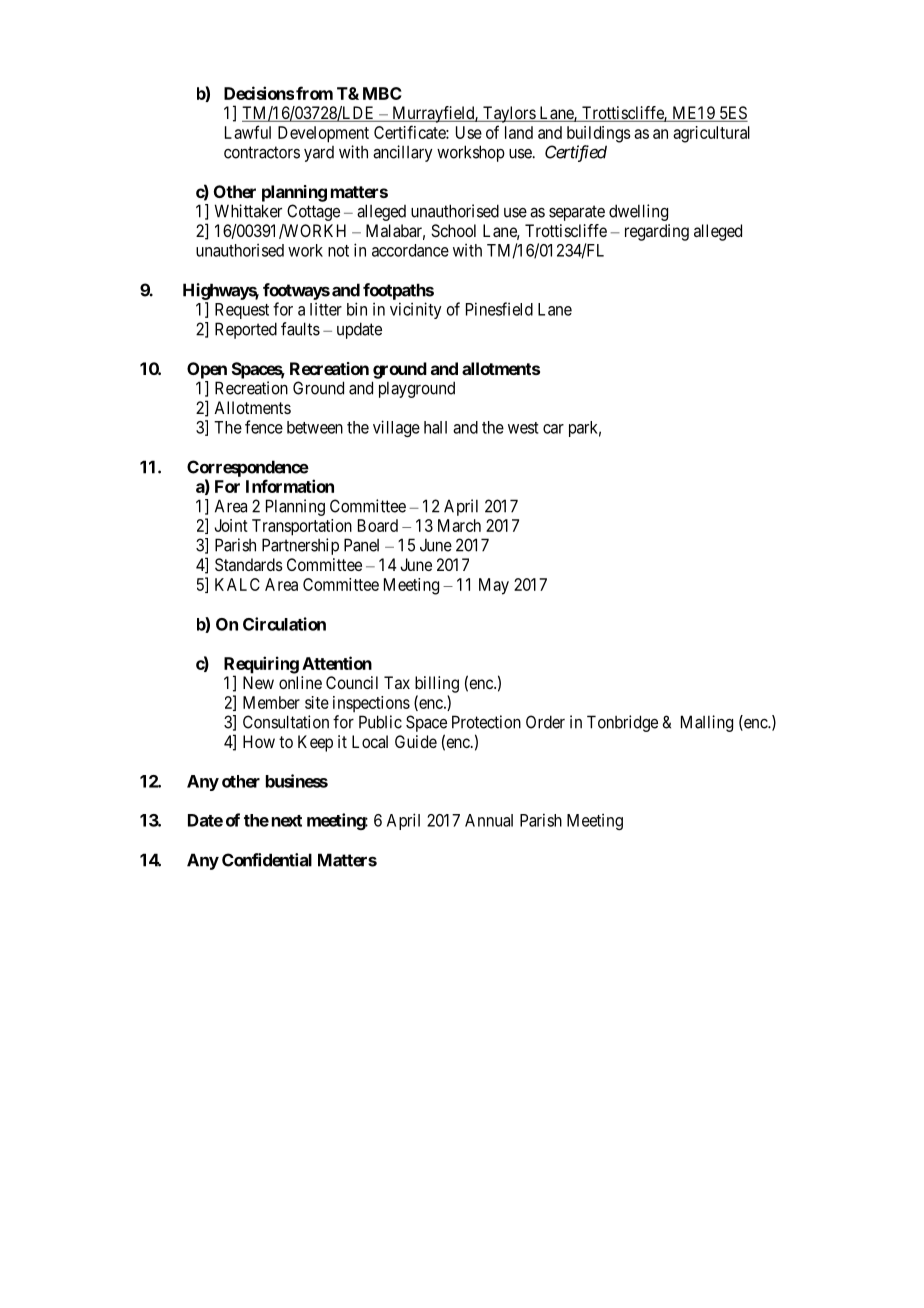 The image size is (924, 1308). Describe the element at coordinates (287, 821) in the screenshot. I see `next` at that location.
